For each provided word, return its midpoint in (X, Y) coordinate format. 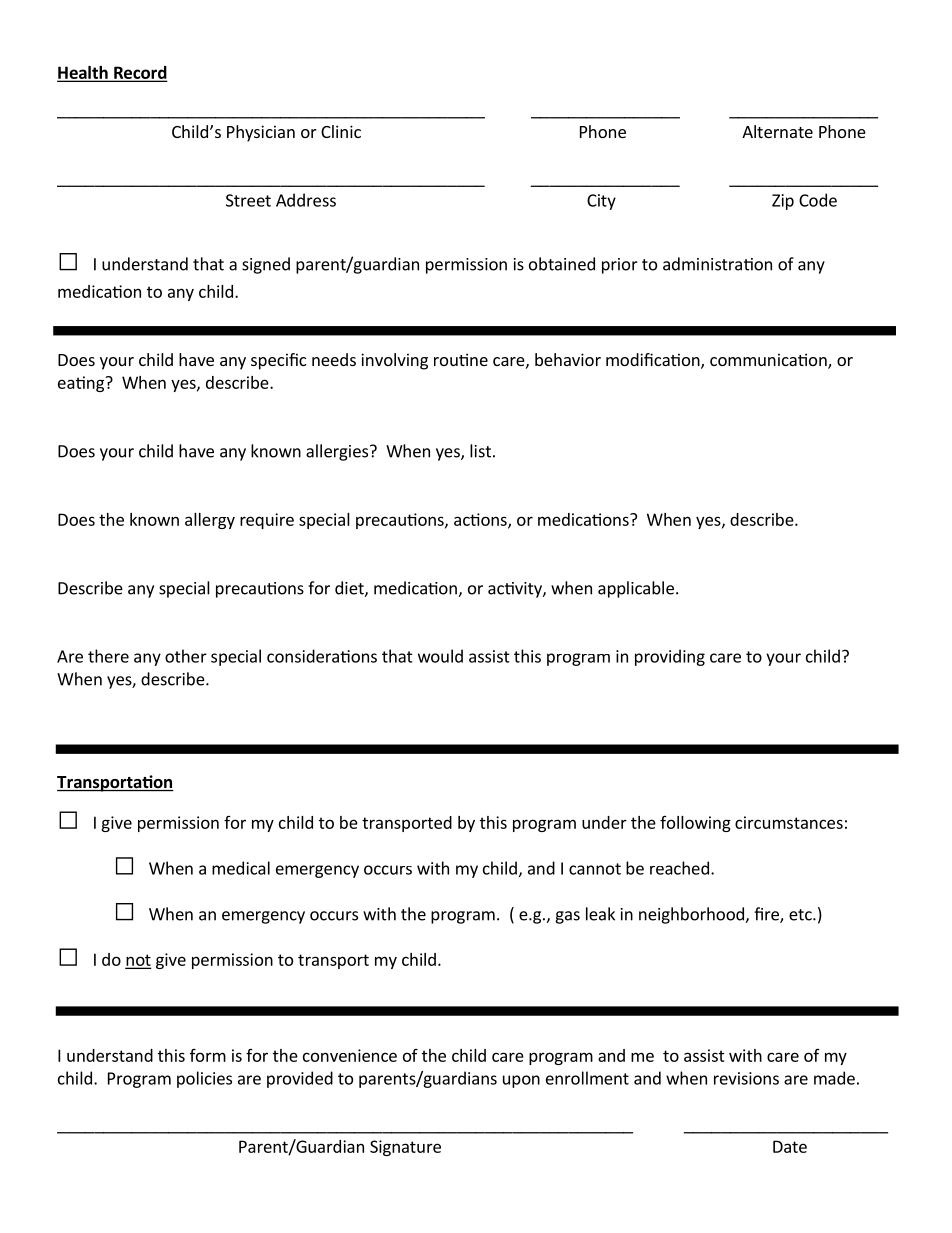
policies (204, 1079)
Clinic (341, 131)
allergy (210, 521)
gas (567, 917)
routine (461, 359)
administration (717, 264)
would (440, 656)
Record (139, 73)
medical (241, 868)
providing (670, 657)
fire (767, 915)
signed (266, 265)
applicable (636, 589)
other (186, 656)
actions (481, 520)
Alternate (777, 131)
